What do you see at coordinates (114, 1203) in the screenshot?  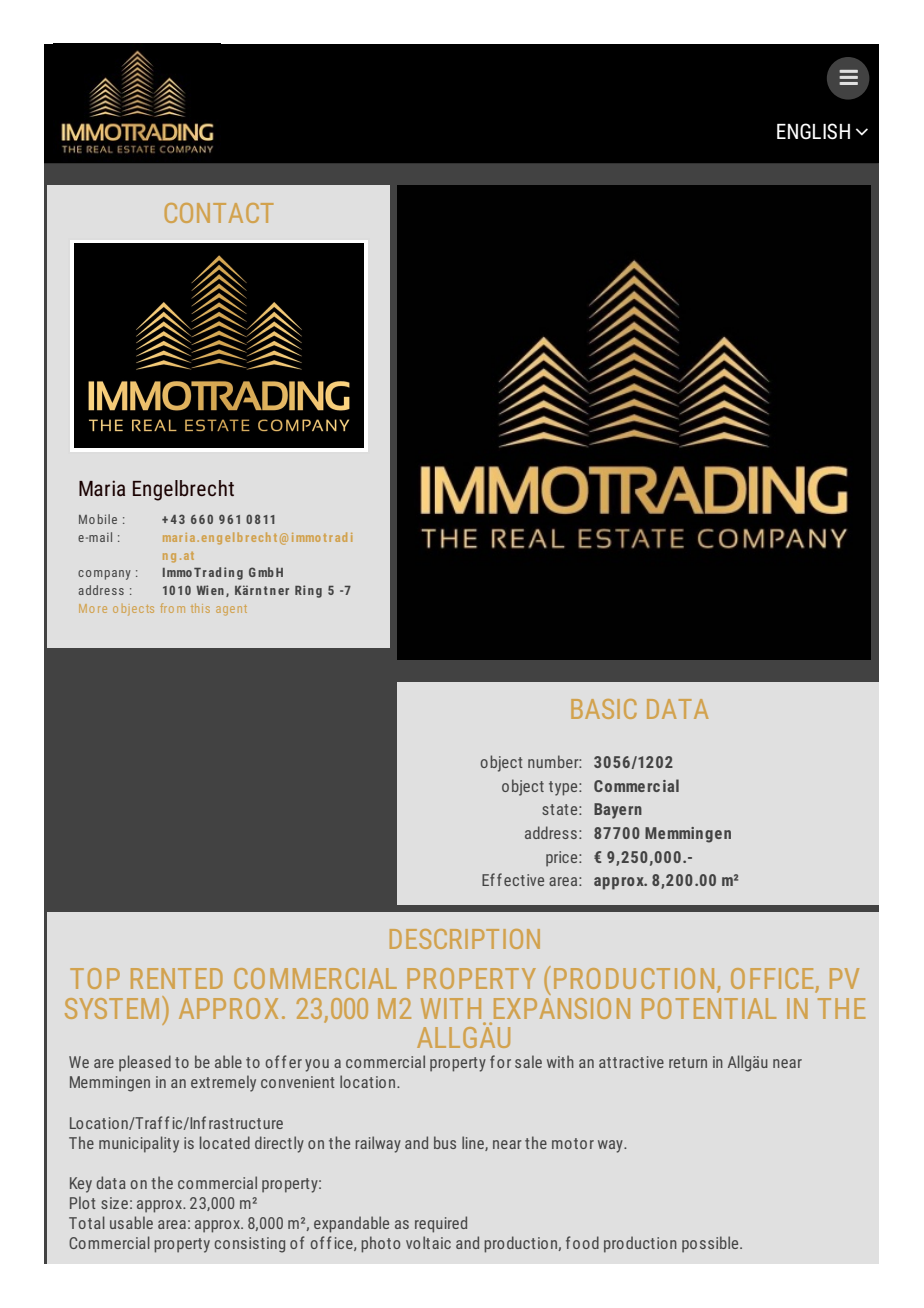 I see `size` at bounding box center [114, 1203].
